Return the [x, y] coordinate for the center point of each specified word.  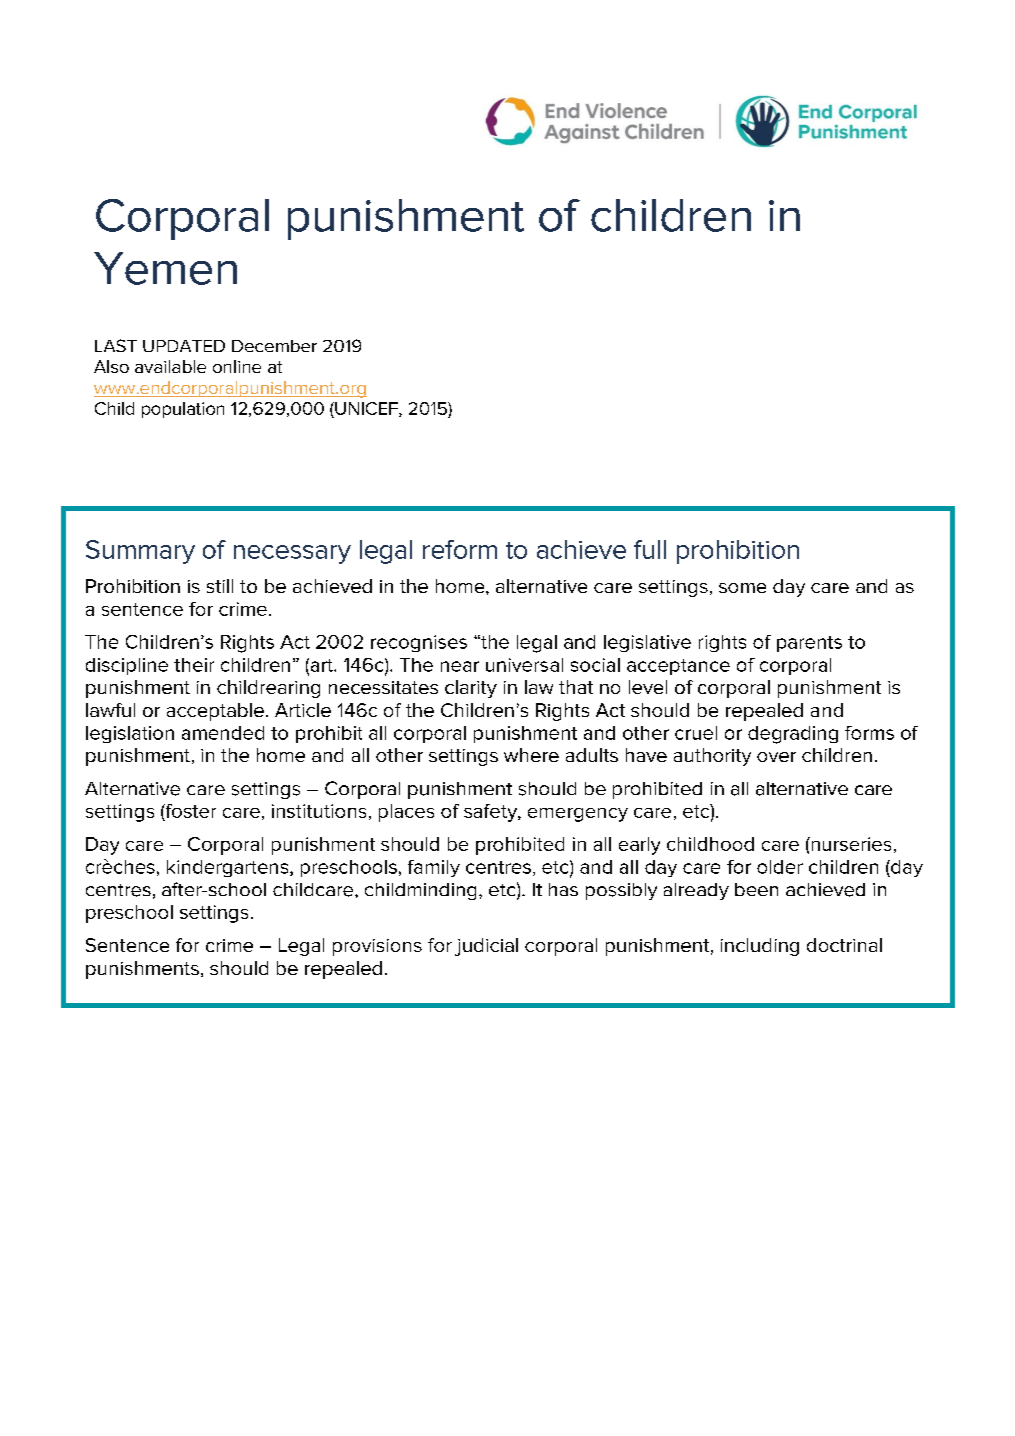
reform [460, 549]
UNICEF [366, 409]
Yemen [165, 268]
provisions [377, 947]
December [274, 346]
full [650, 549]
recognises [419, 643]
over [776, 757]
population [183, 410]
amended [223, 733]
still [220, 586]
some [742, 588]
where [531, 755]
